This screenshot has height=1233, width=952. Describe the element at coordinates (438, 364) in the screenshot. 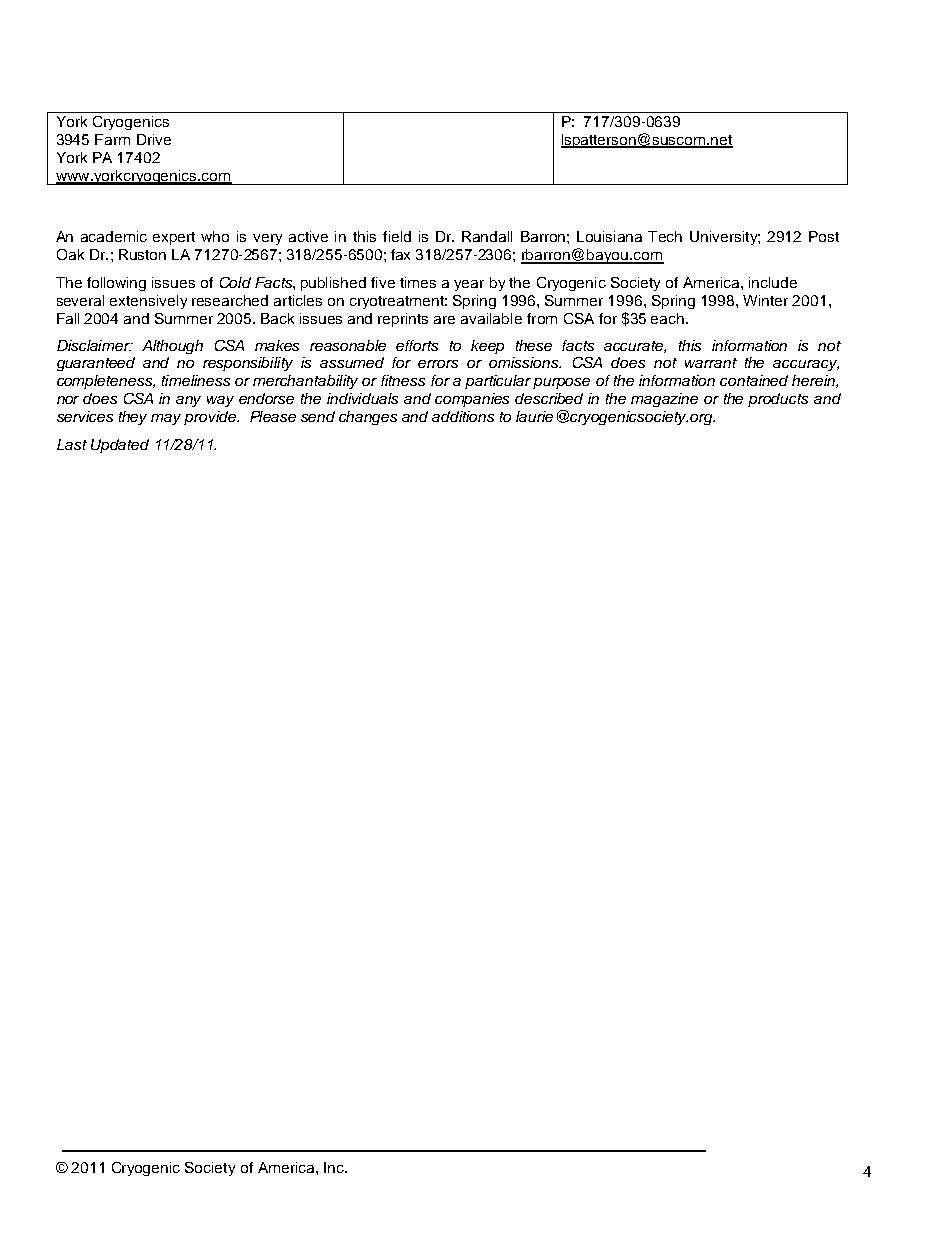

I see `errors` at that location.
